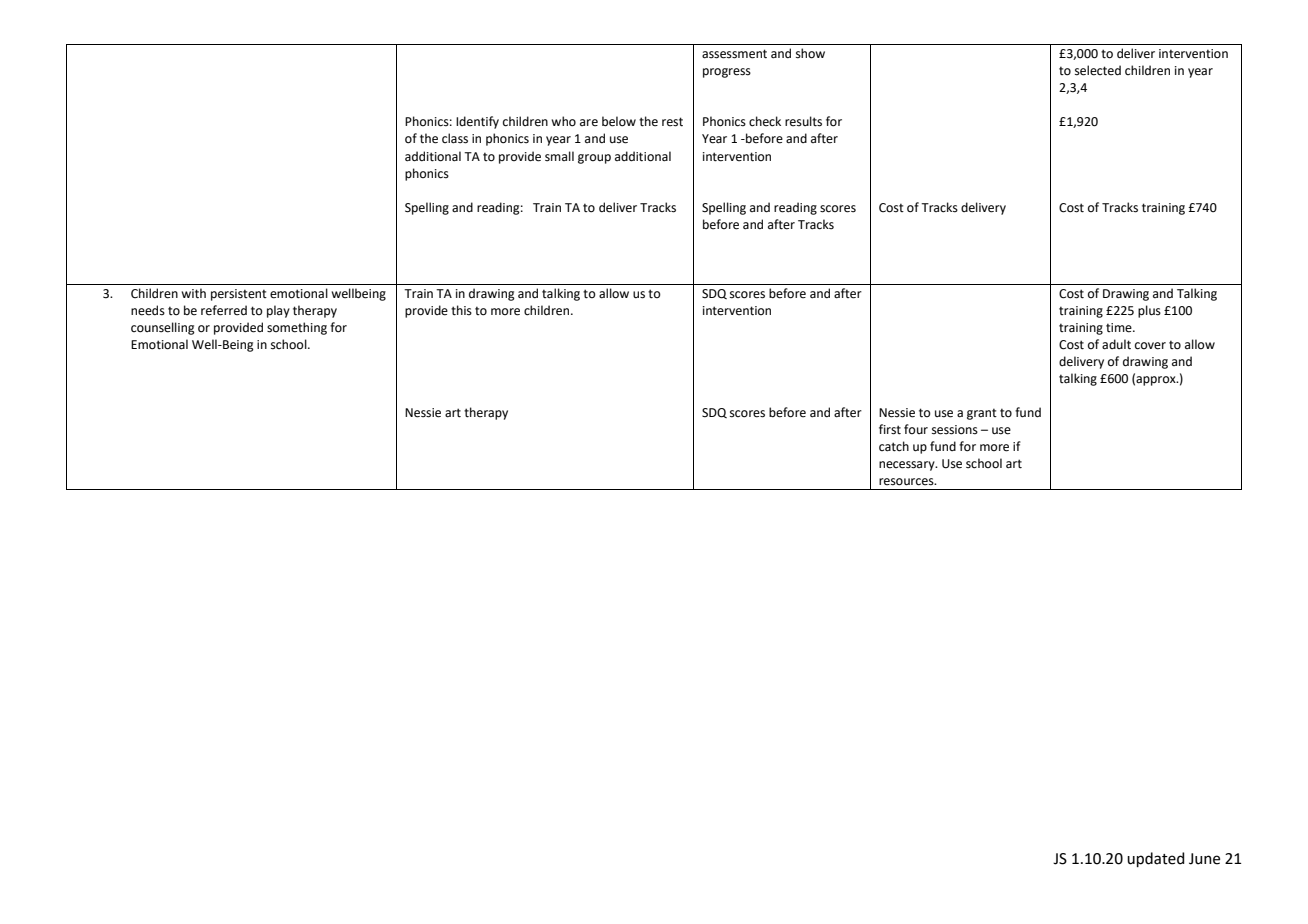  I want to click on sessions, so click(955, 430).
